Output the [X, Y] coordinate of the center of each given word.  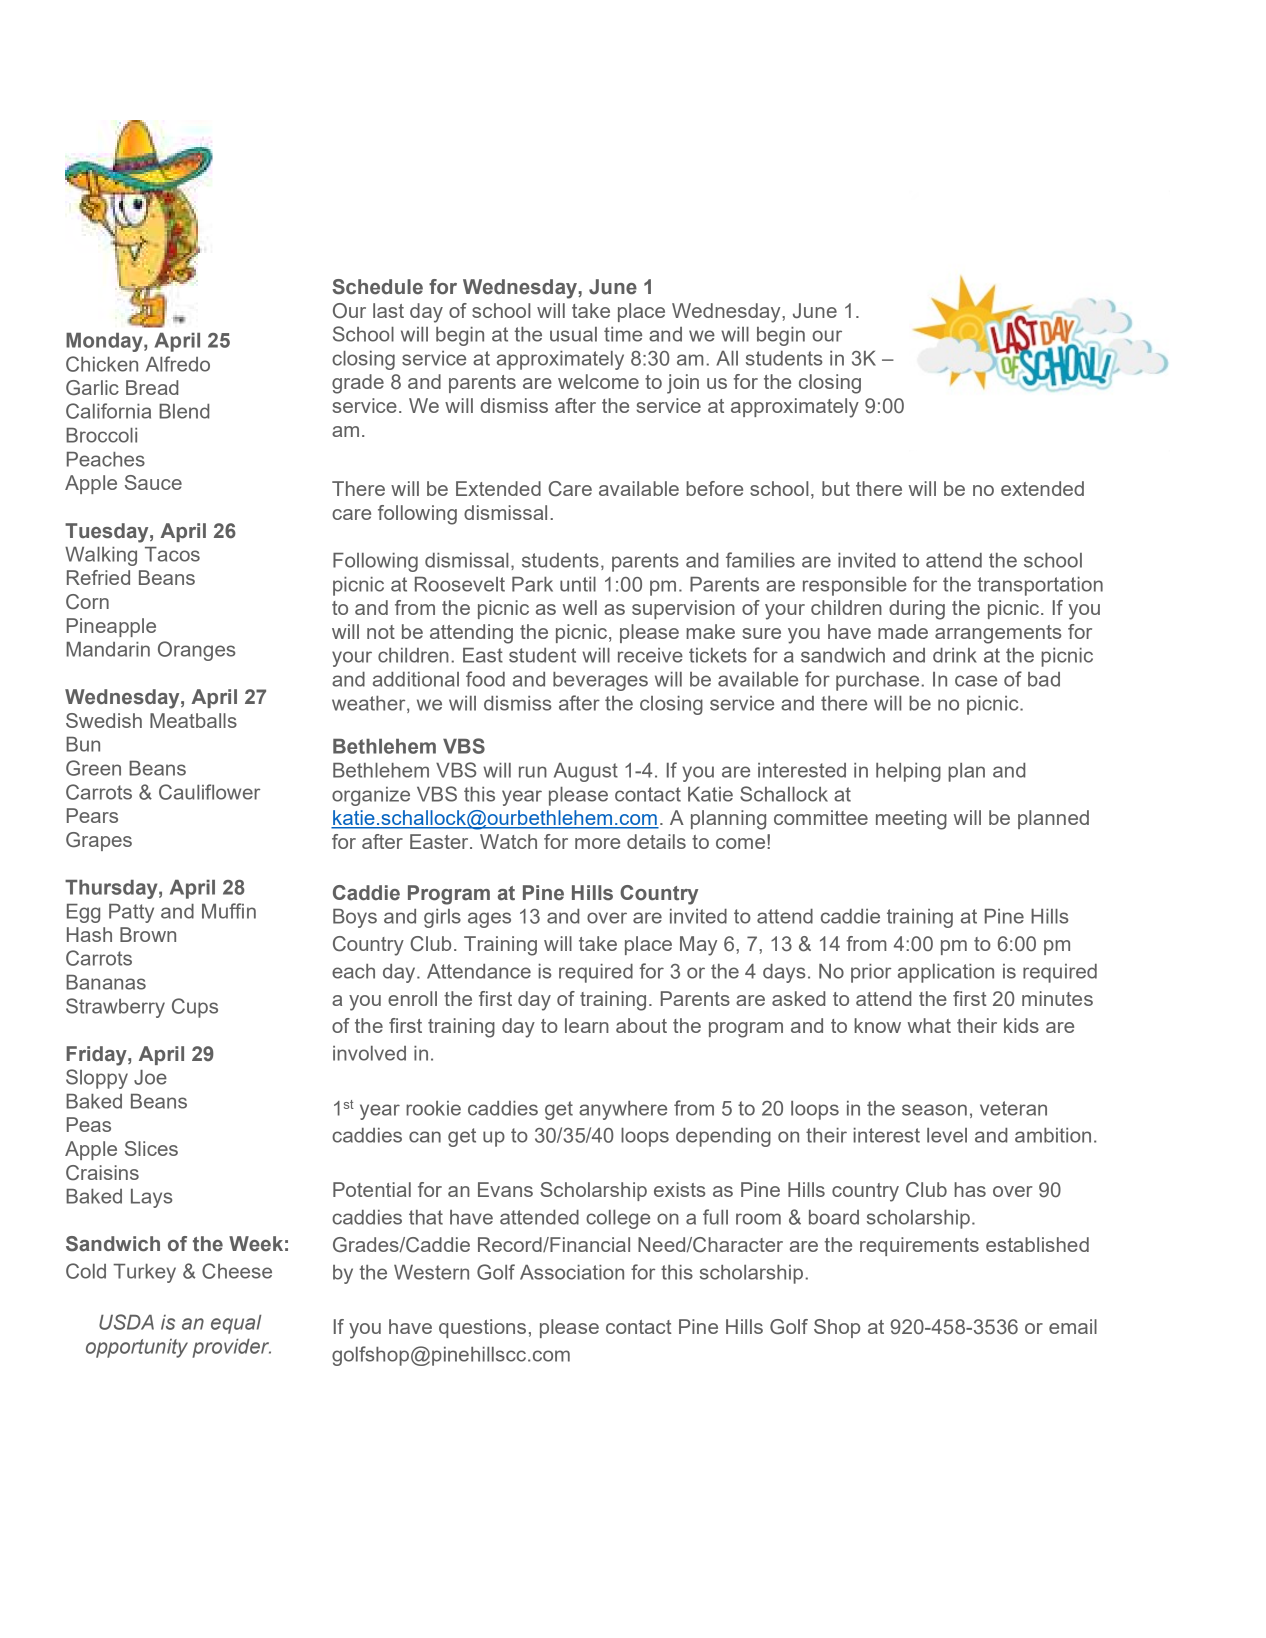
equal [236, 1324]
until [578, 584]
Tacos [172, 554]
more [597, 843]
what [929, 1025]
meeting [911, 820]
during [917, 610]
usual [573, 334]
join [683, 384]
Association [572, 1272]
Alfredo [178, 364]
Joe [150, 1077]
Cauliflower [209, 792]
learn [587, 1025]
